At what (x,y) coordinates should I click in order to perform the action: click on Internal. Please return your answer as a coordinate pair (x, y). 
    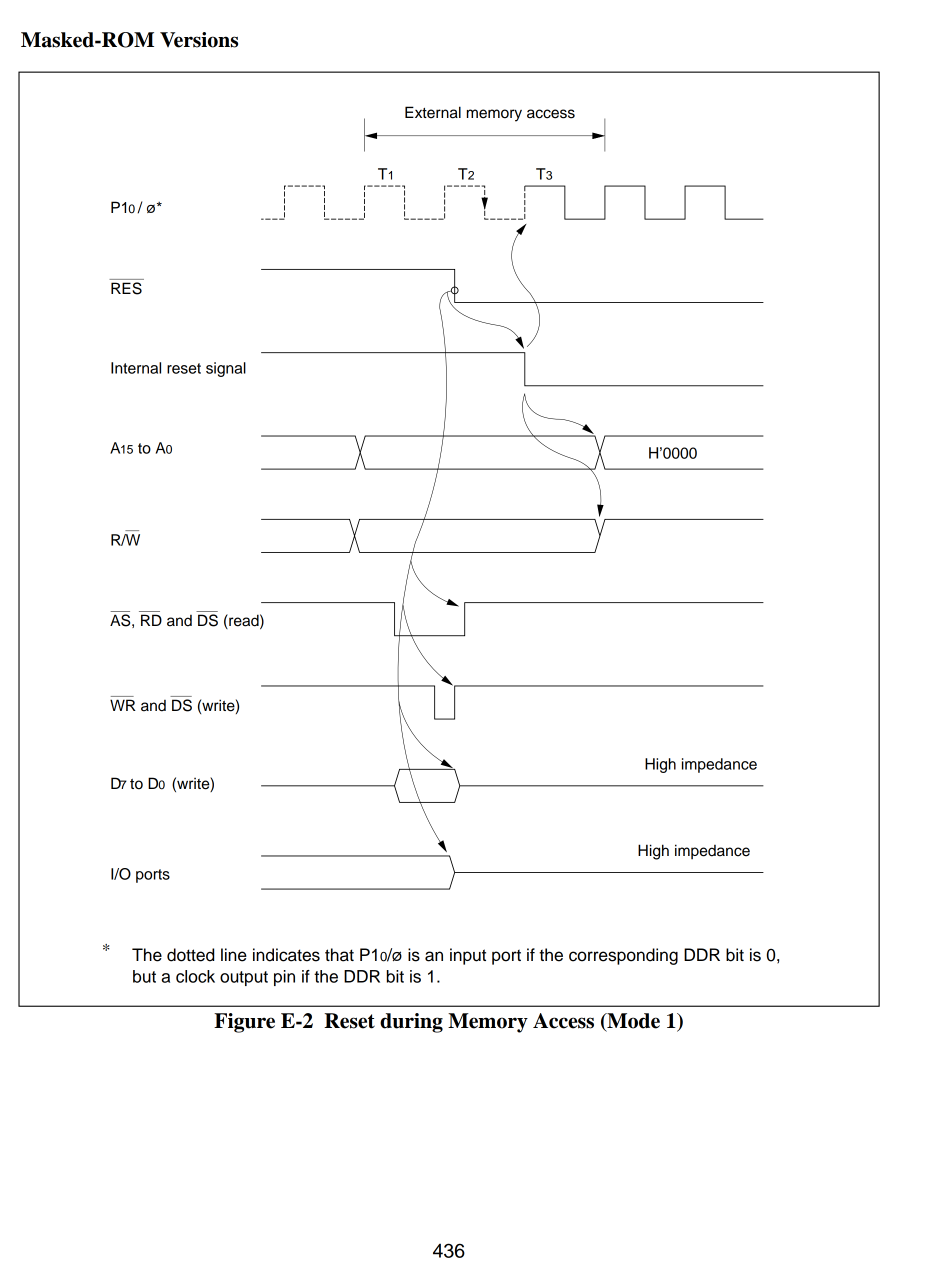
    Looking at the image, I should click on (136, 368).
